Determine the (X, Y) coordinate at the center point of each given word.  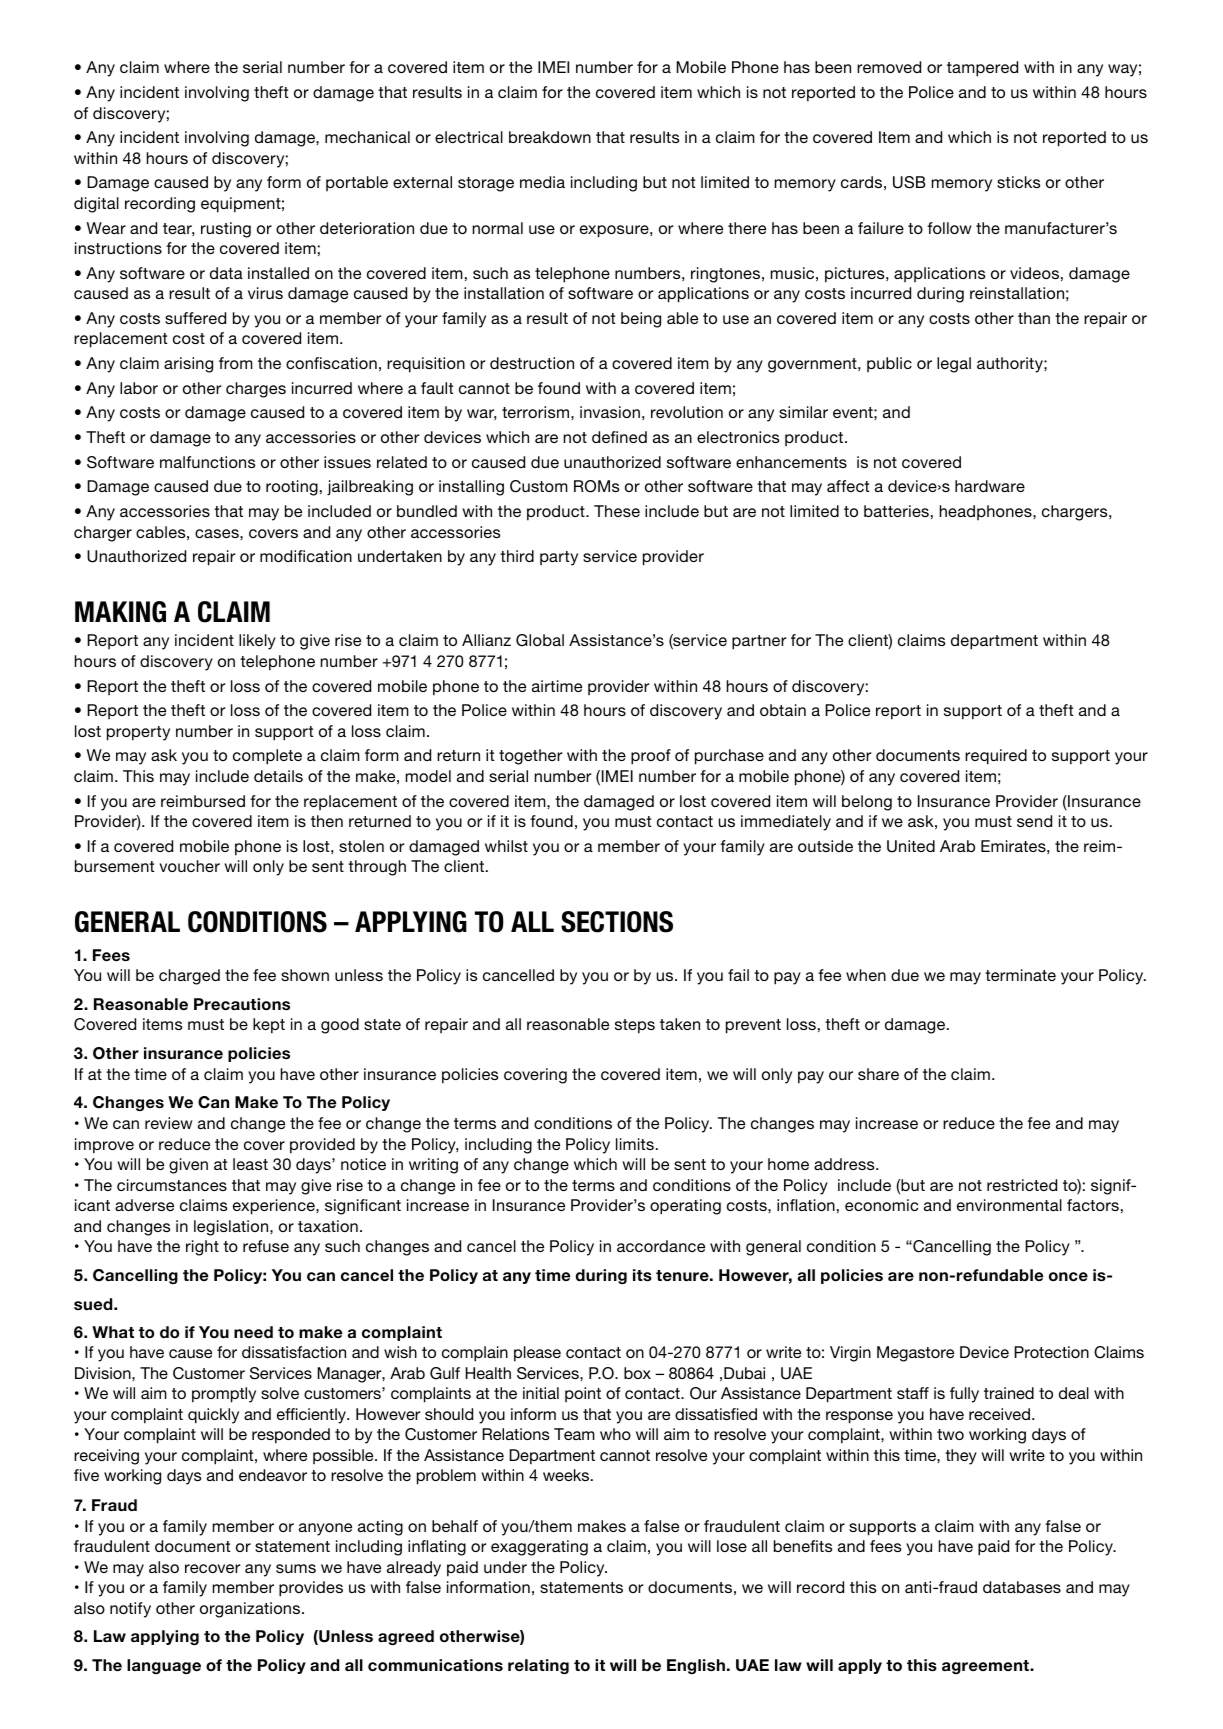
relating (538, 1666)
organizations (251, 1610)
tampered (982, 69)
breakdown (550, 137)
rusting (226, 230)
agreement (986, 1667)
